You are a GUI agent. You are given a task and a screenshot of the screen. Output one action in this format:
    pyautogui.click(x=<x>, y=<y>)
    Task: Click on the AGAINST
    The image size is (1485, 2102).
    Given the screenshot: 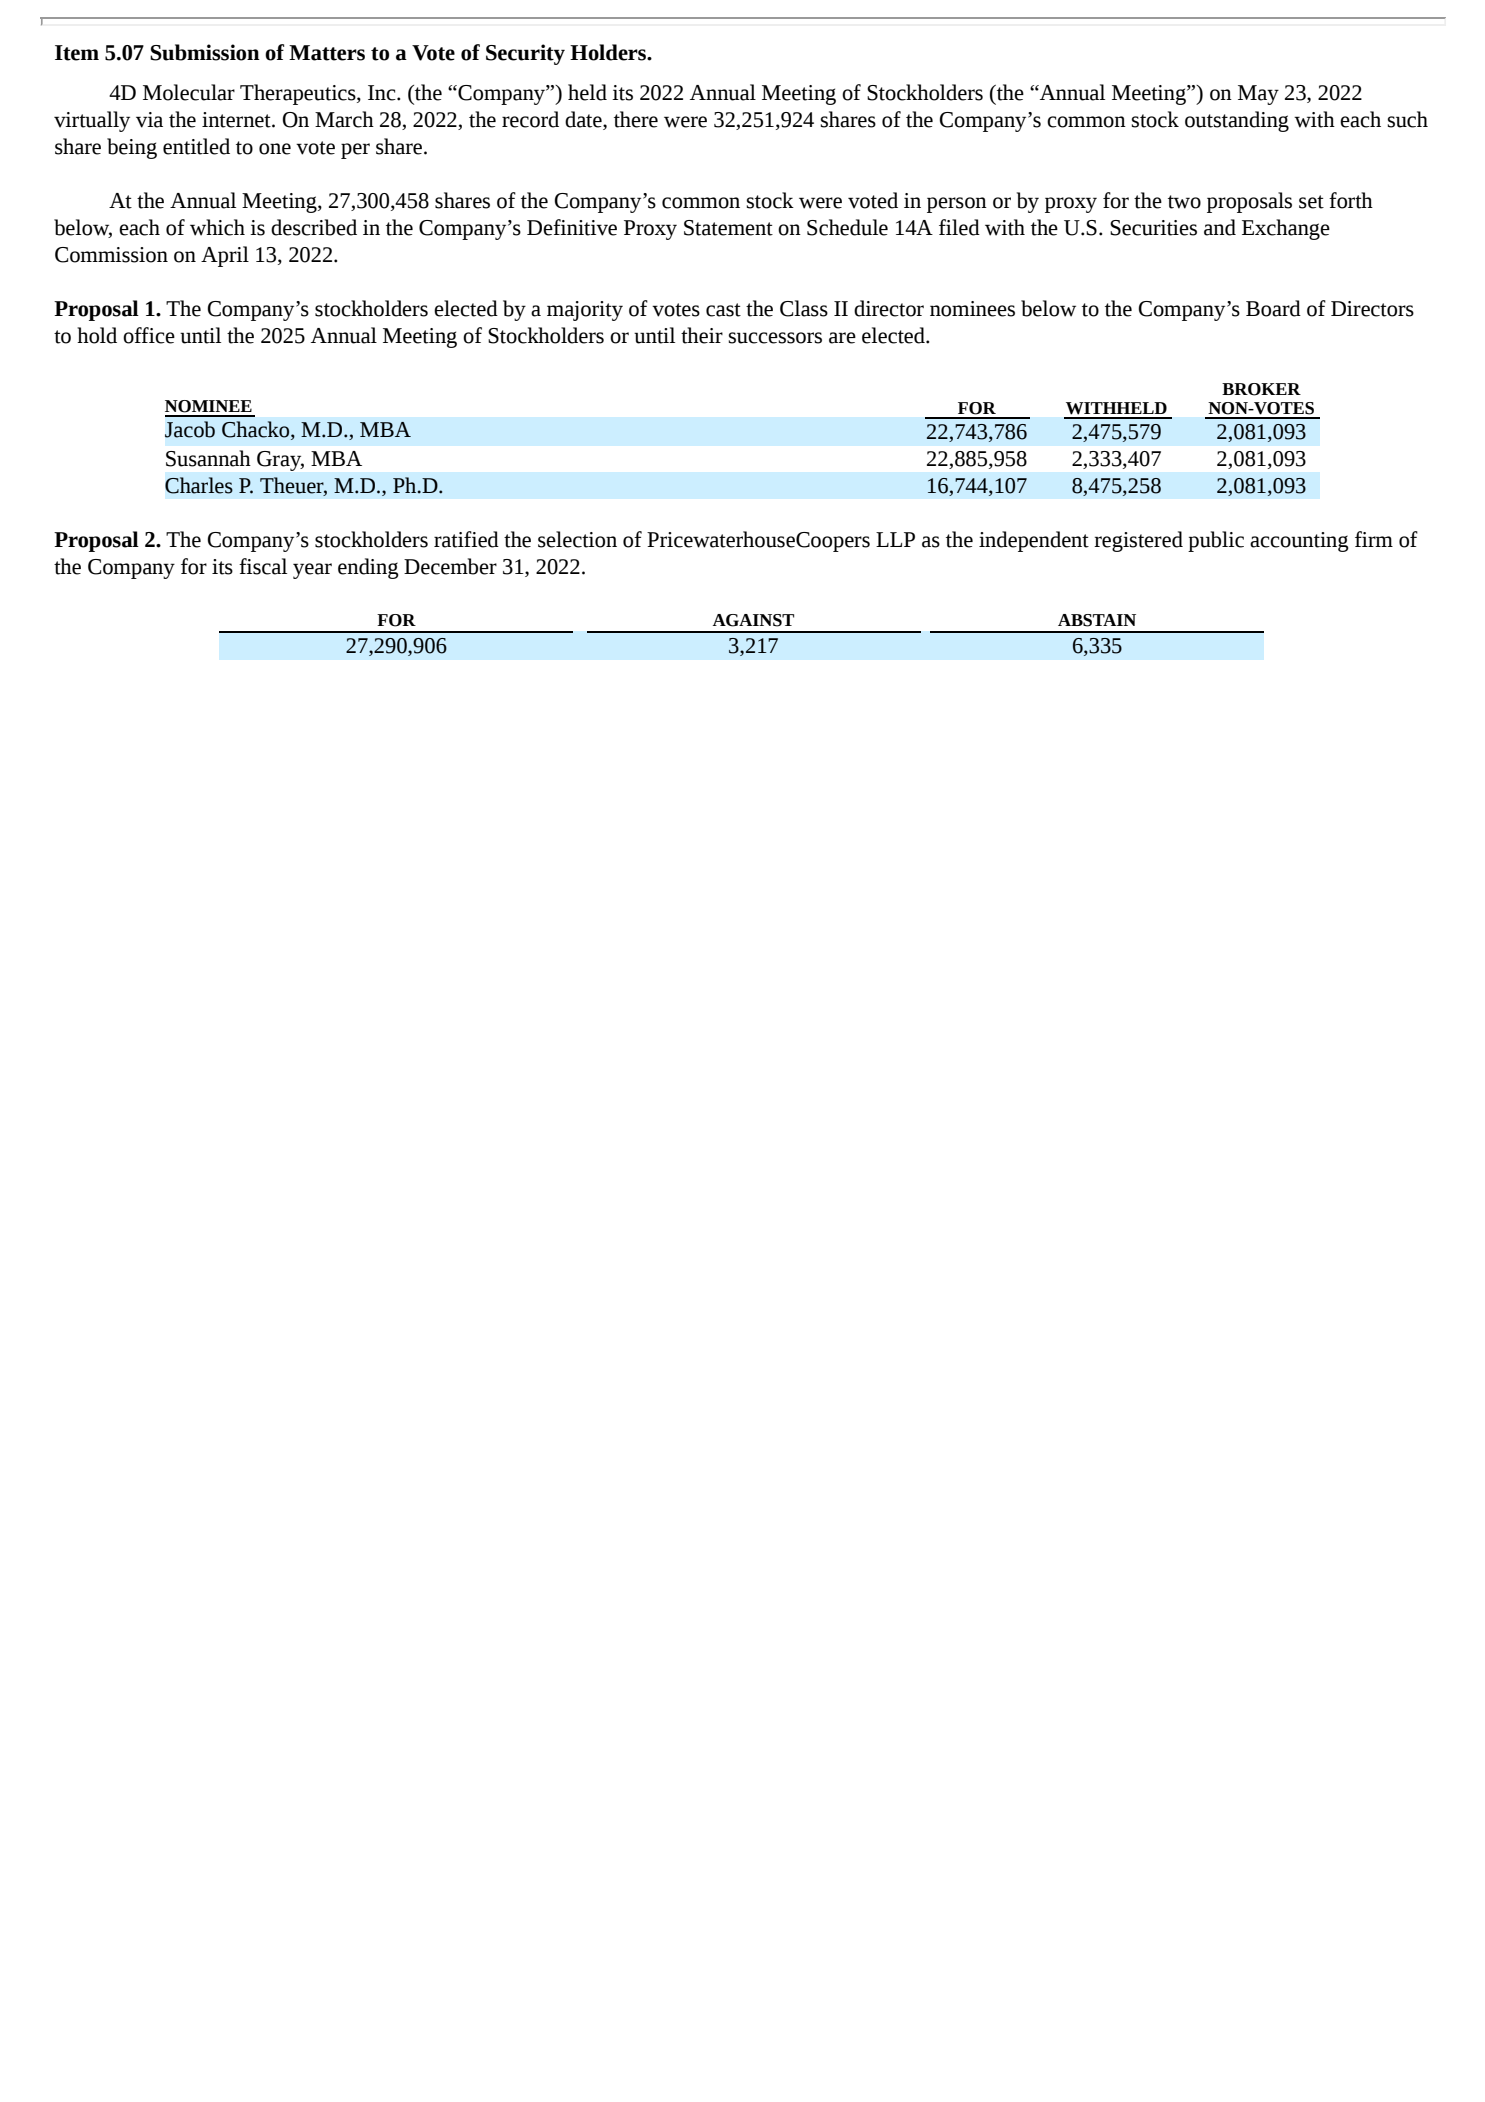 What is the action you would take?
    pyautogui.click(x=753, y=620)
